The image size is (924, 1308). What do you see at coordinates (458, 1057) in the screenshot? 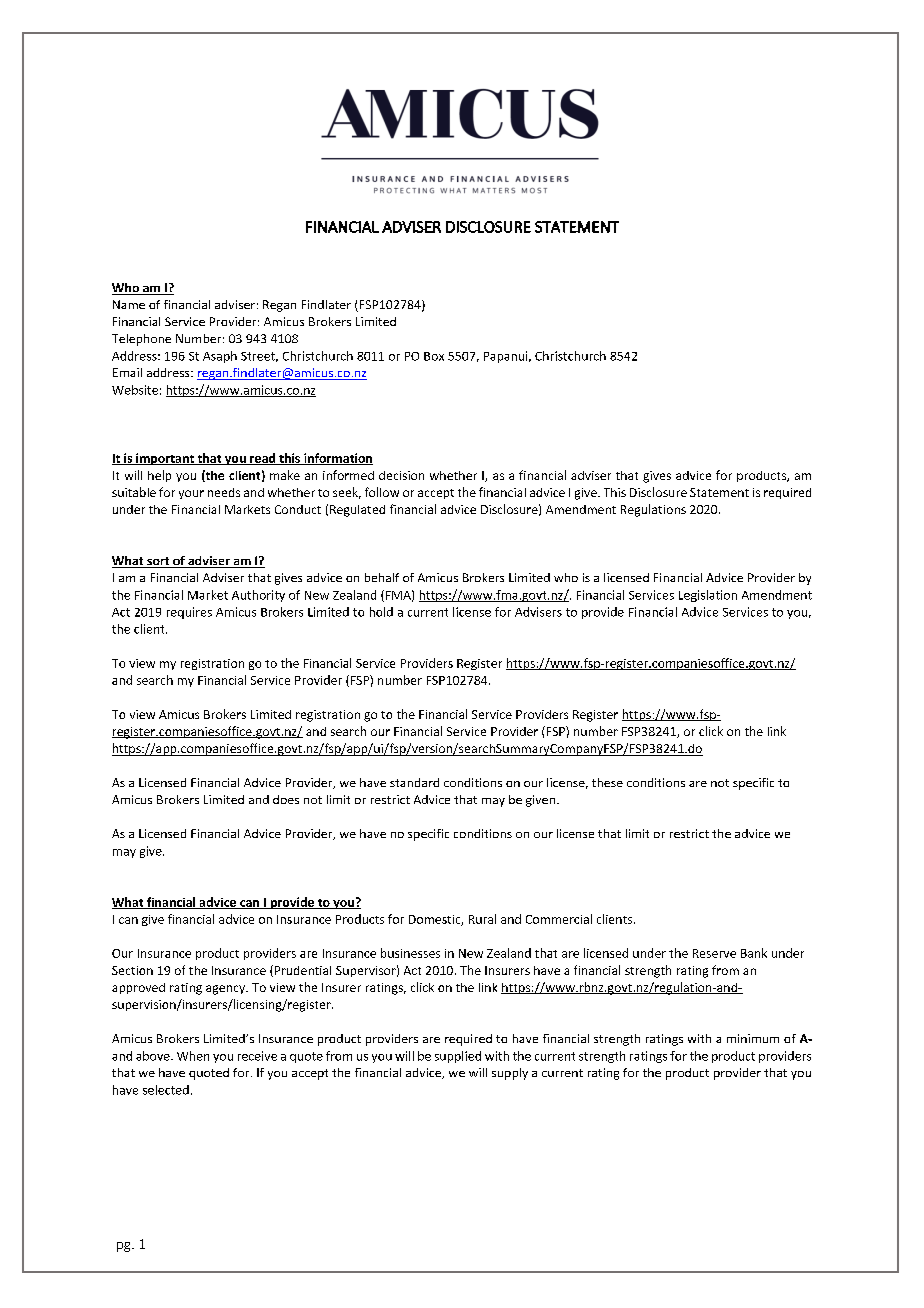
I see `supplied` at bounding box center [458, 1057].
